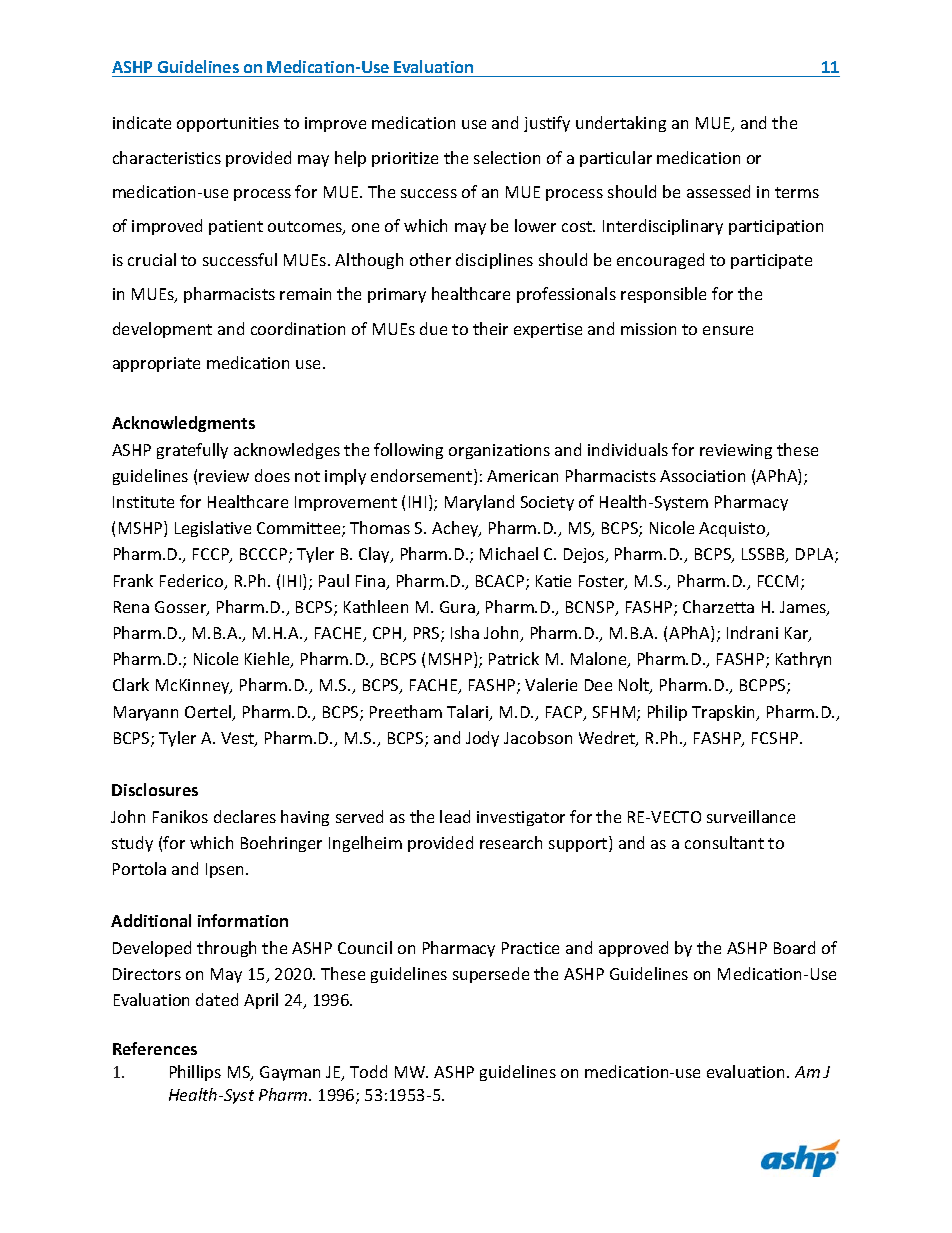 The image size is (952, 1233). What do you see at coordinates (195, 1073) in the screenshot?
I see `Phillips` at bounding box center [195, 1073].
